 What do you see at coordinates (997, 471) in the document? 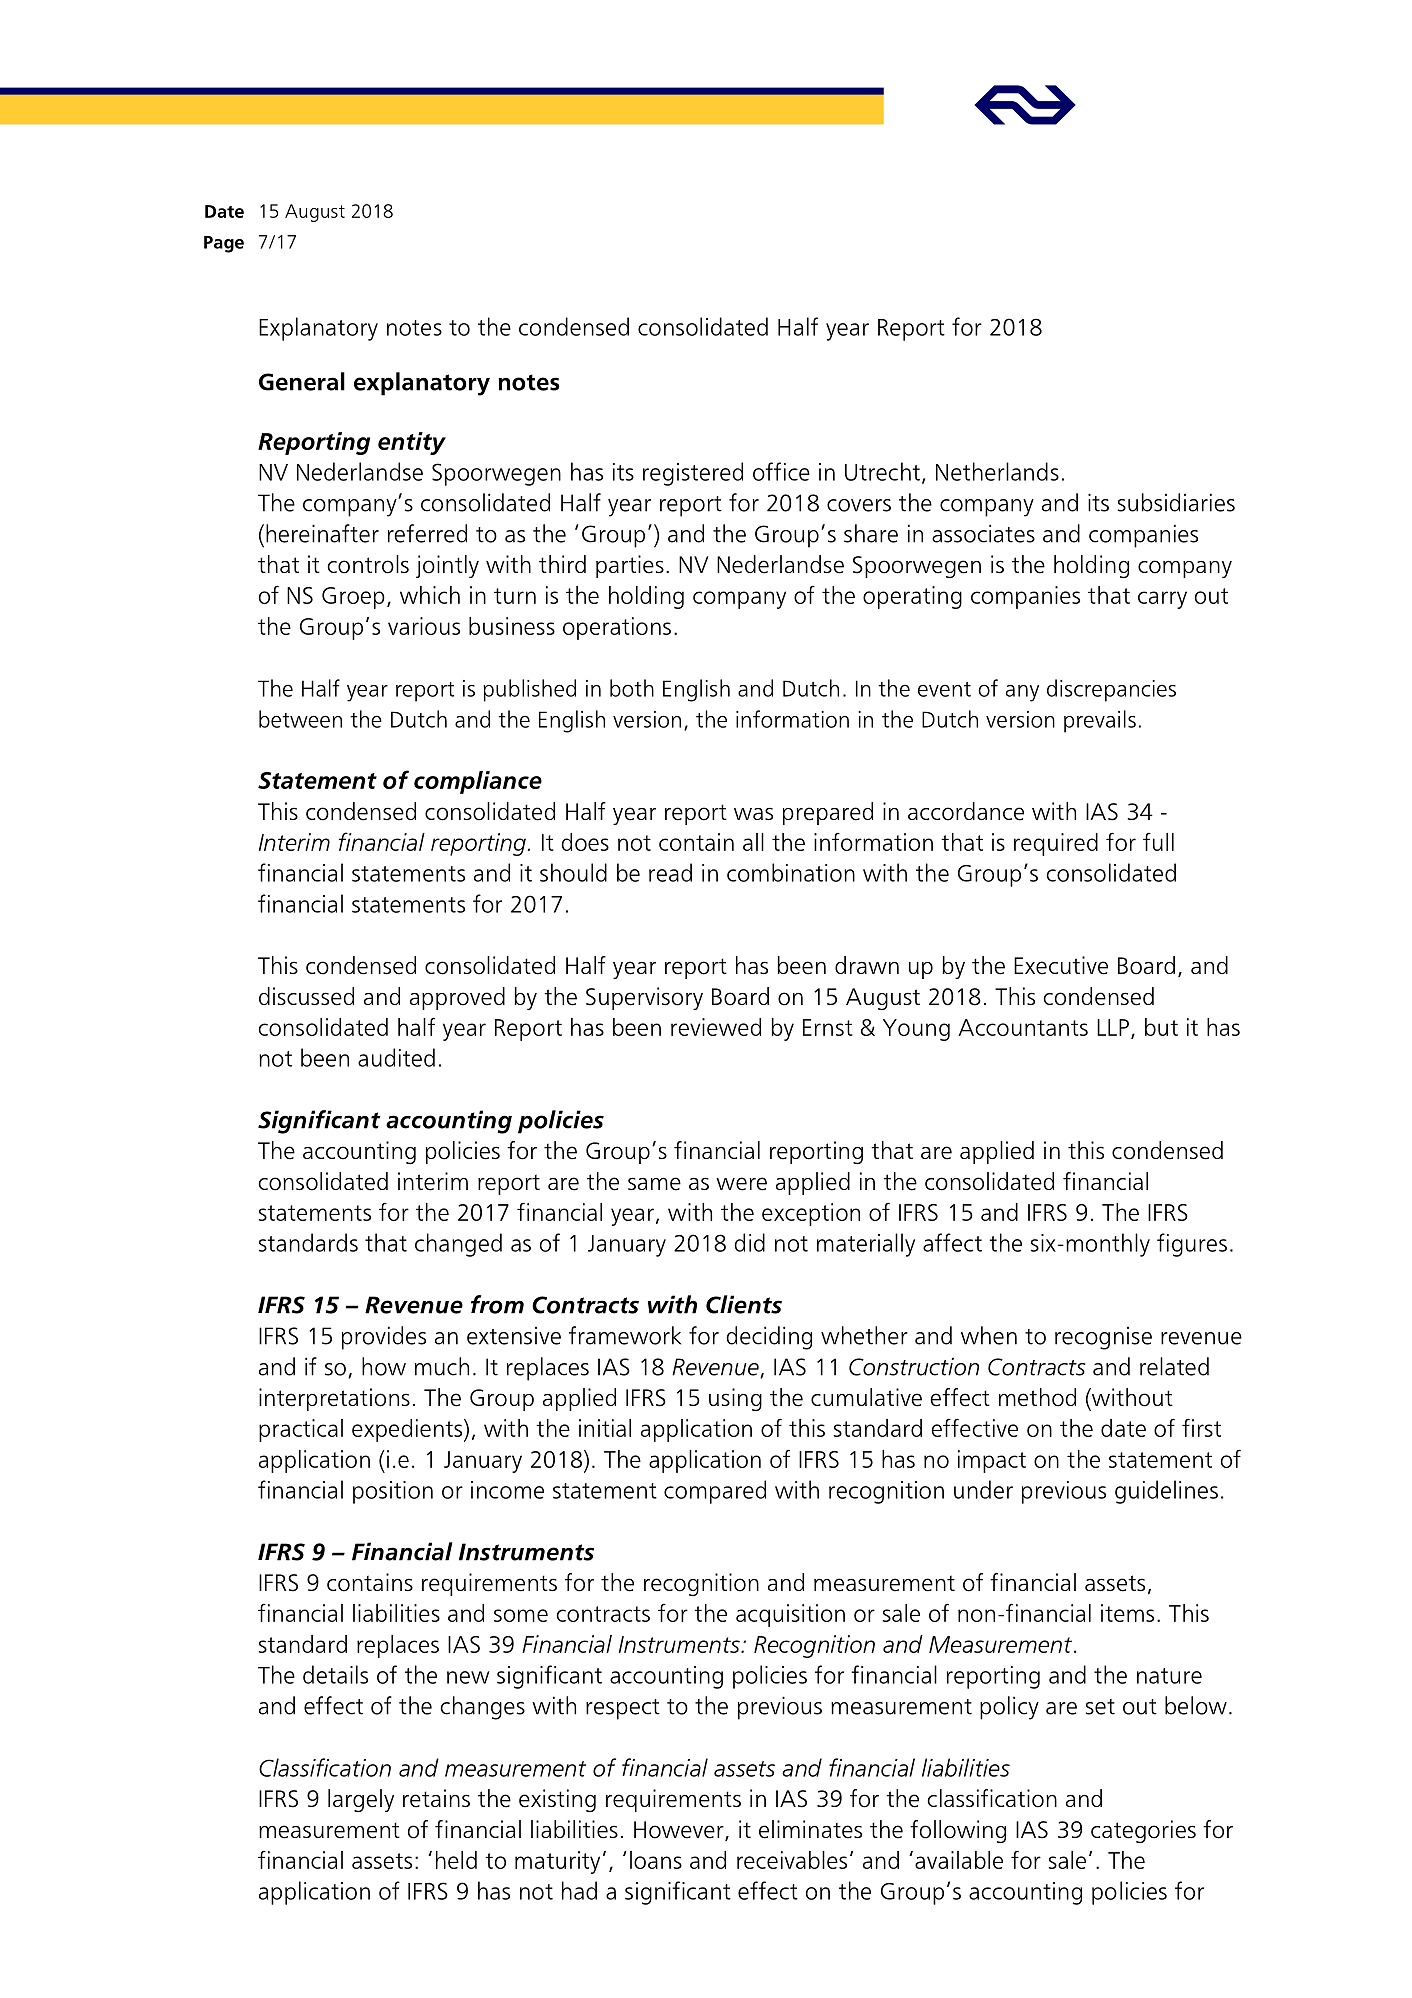
I see `Netherlands` at bounding box center [997, 471].
